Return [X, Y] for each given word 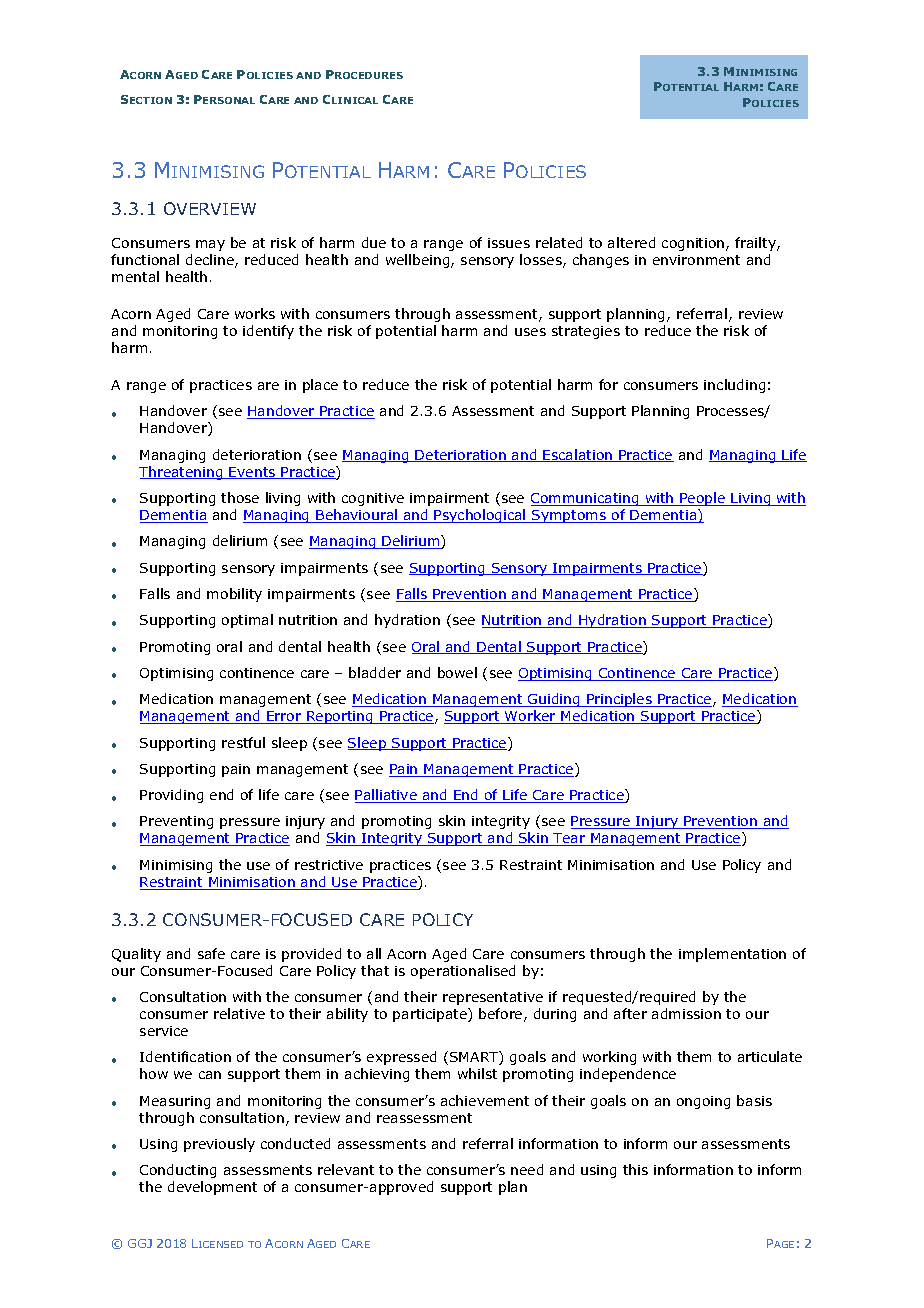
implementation [732, 955]
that [375, 970]
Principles [619, 700]
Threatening [182, 473]
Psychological [480, 516]
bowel [457, 672]
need [527, 1169]
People [702, 499]
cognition [694, 244]
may [210, 245]
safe [211, 953]
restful [243, 742]
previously [219, 1145]
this [635, 1169]
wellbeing [419, 261]
